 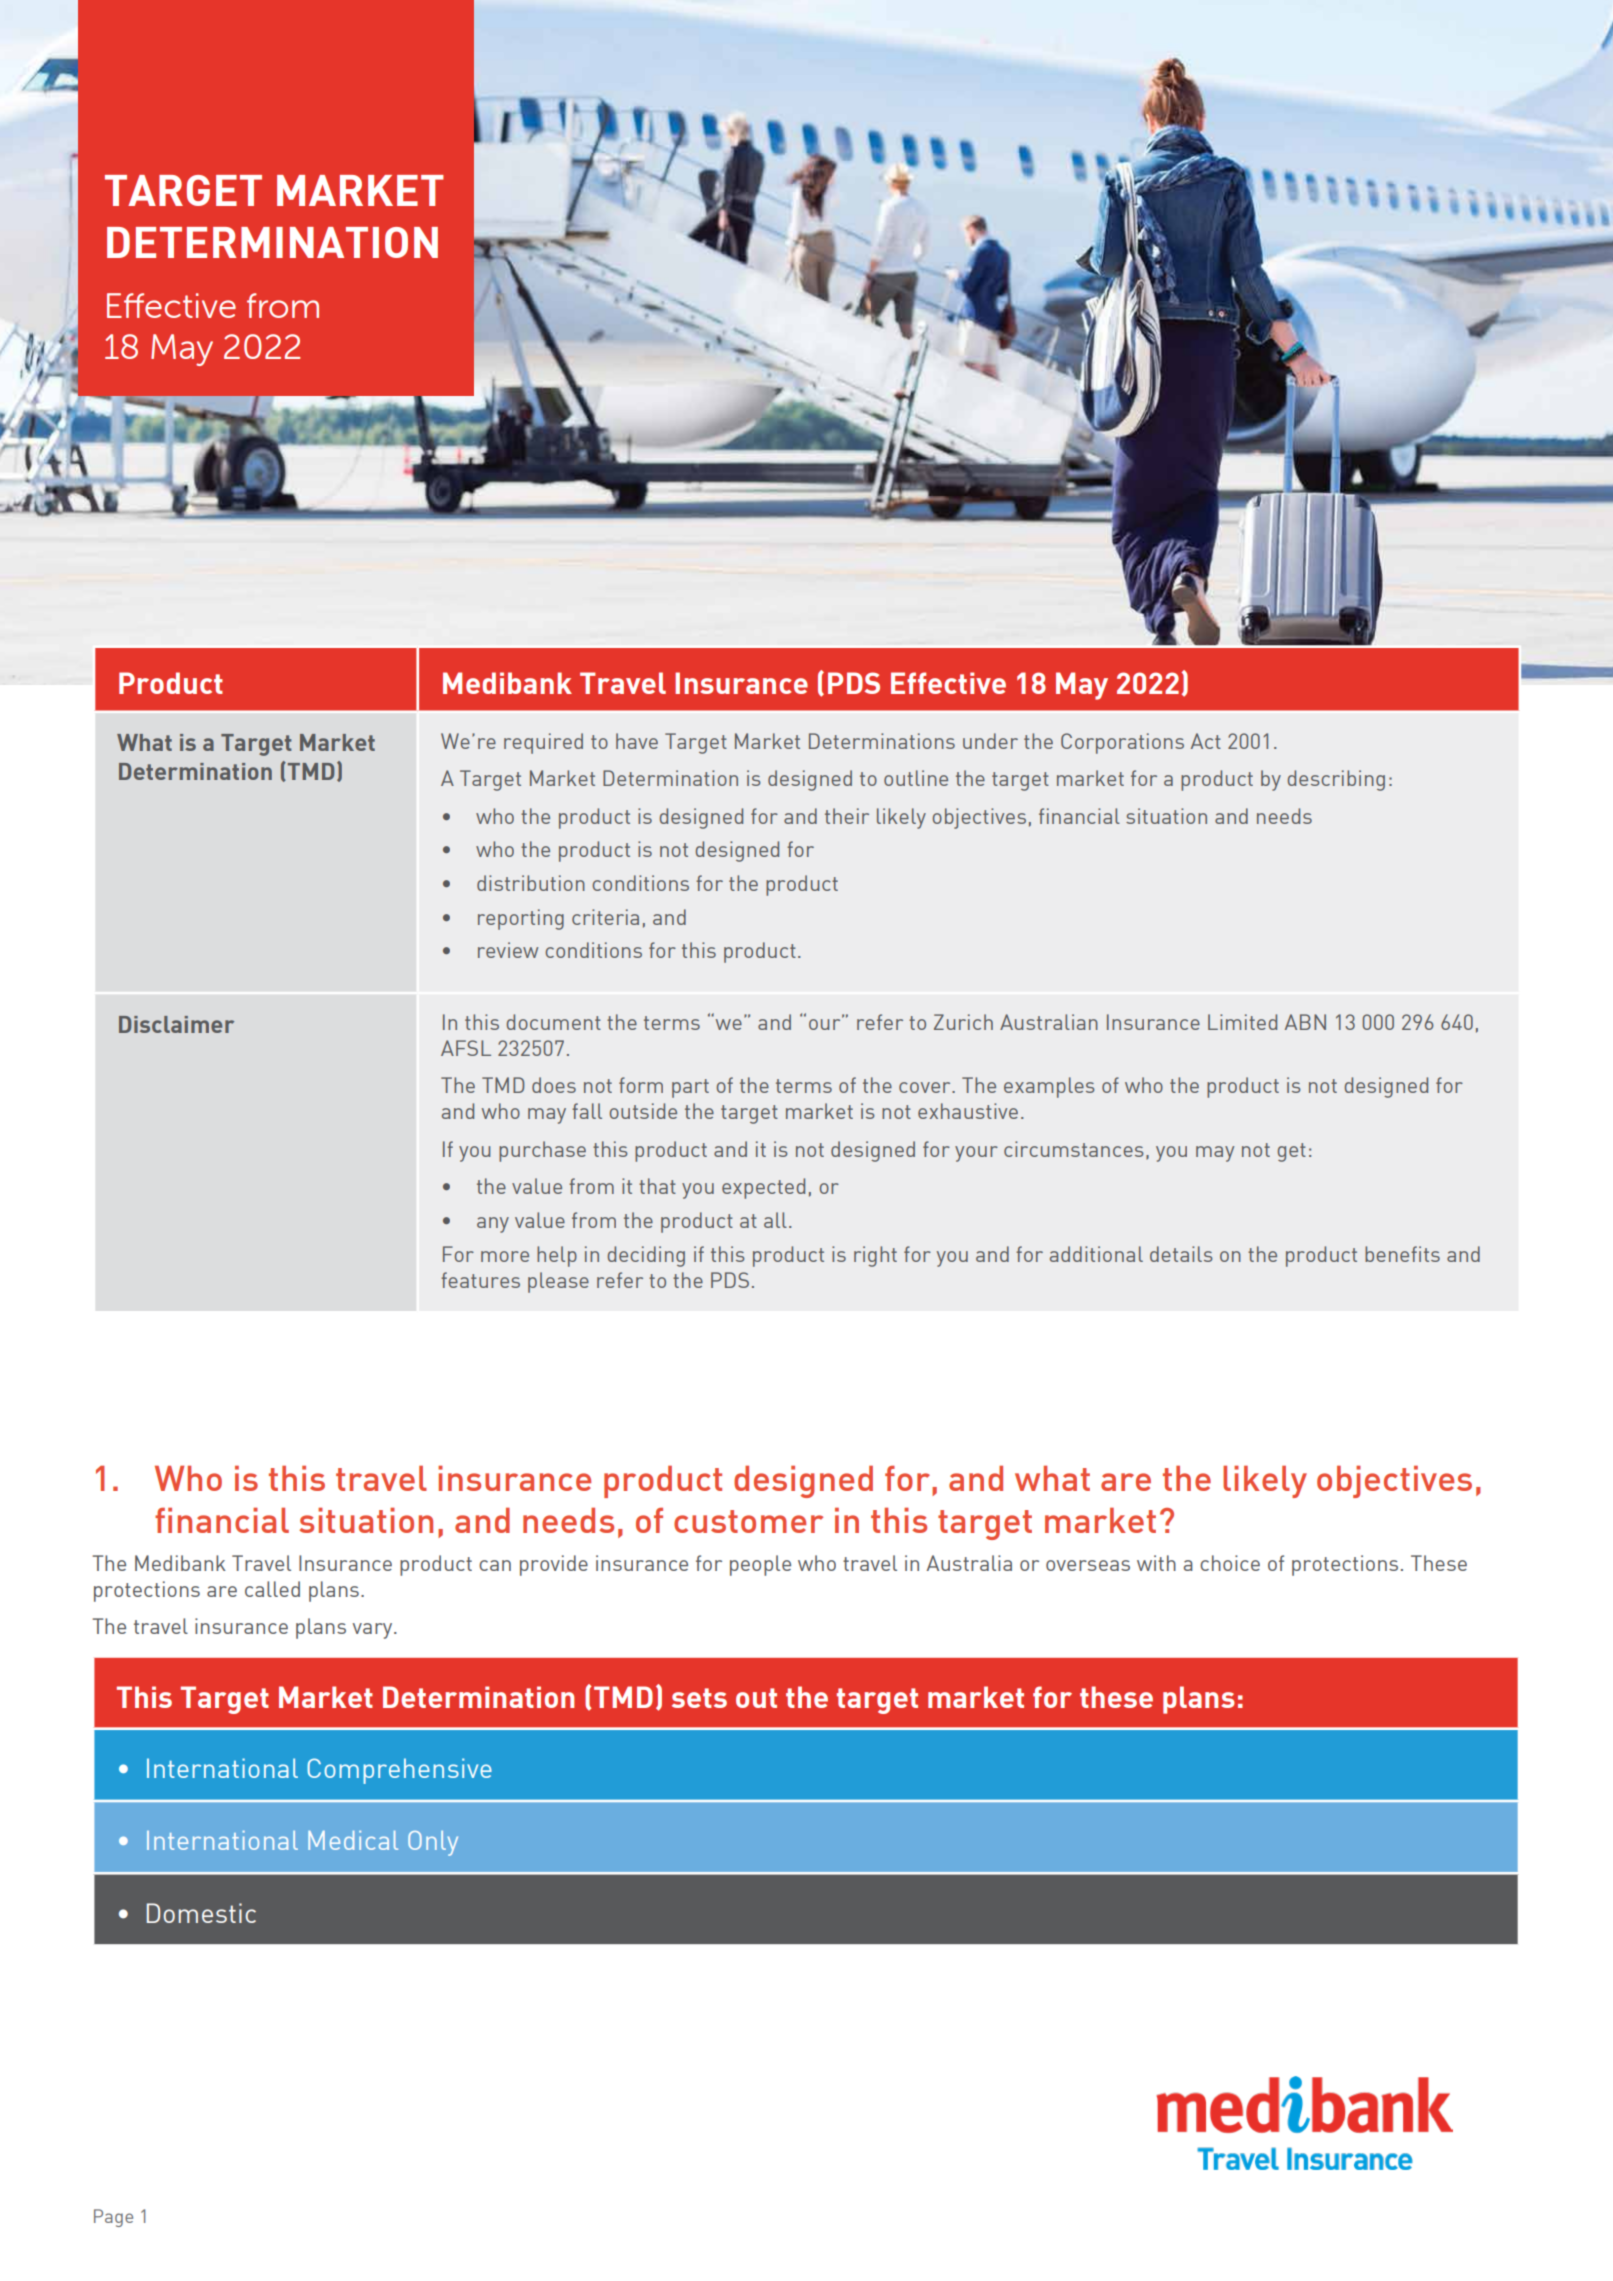 What do you see at coordinates (113, 2218) in the image?
I see `Page` at bounding box center [113, 2218].
